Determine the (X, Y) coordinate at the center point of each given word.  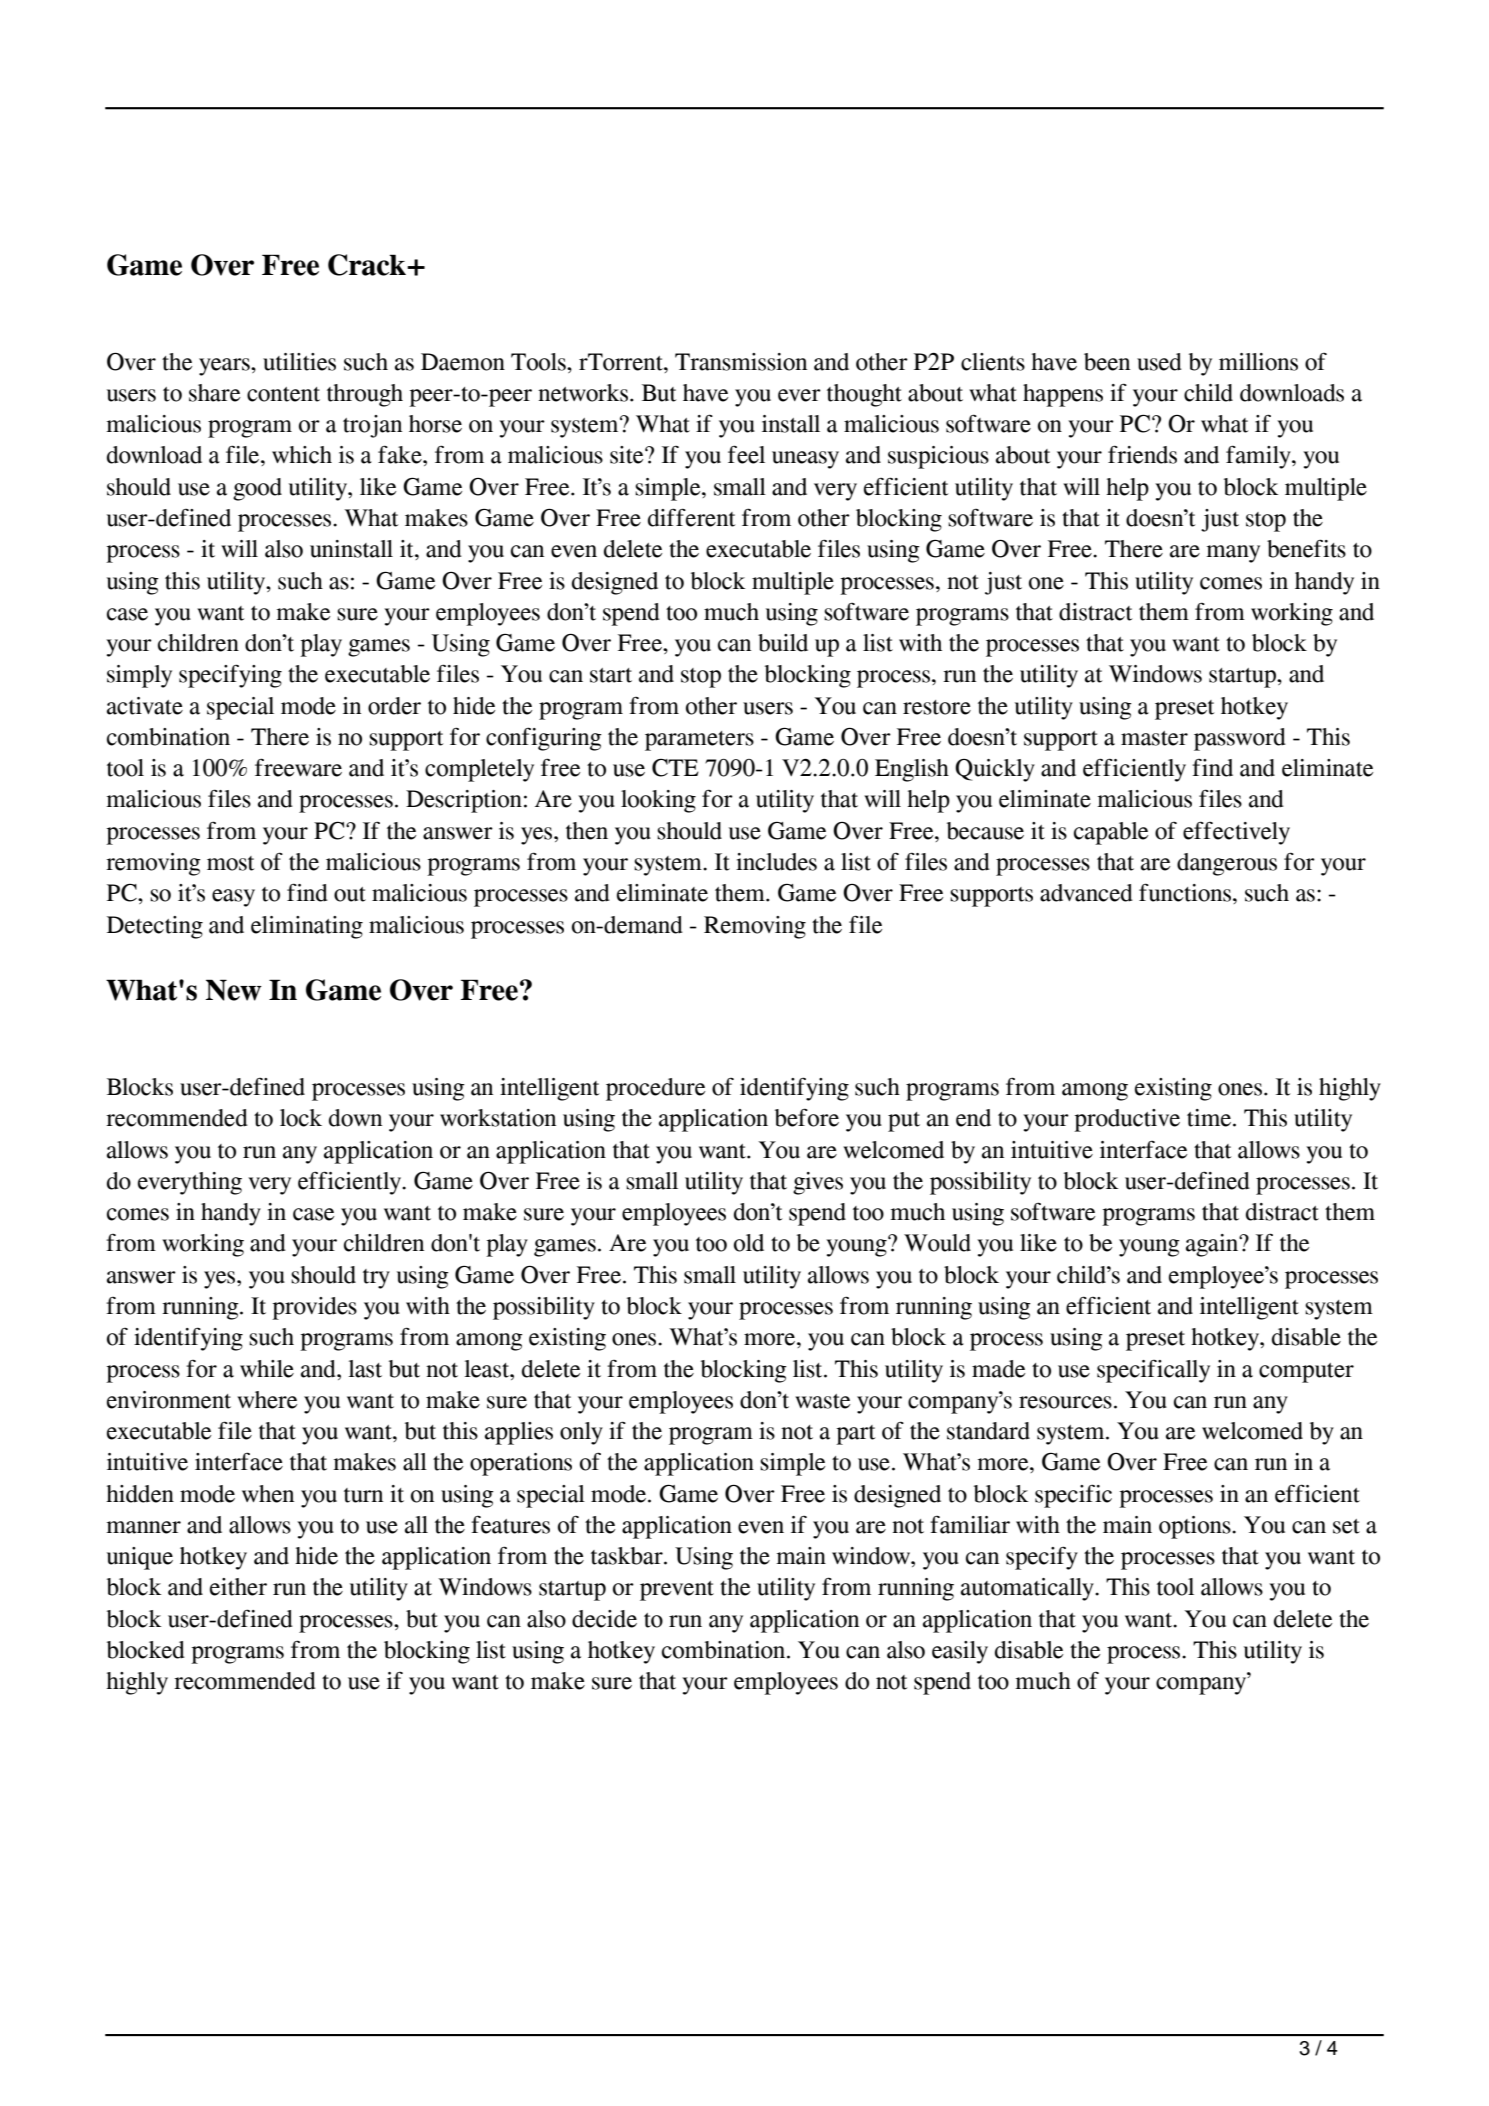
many (1233, 554)
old (749, 1243)
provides (314, 1308)
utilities (299, 362)
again (1213, 1245)
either (238, 1587)
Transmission (741, 362)
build (783, 643)
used (1159, 362)
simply (139, 676)
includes (776, 862)
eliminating (307, 927)
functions (1186, 892)
